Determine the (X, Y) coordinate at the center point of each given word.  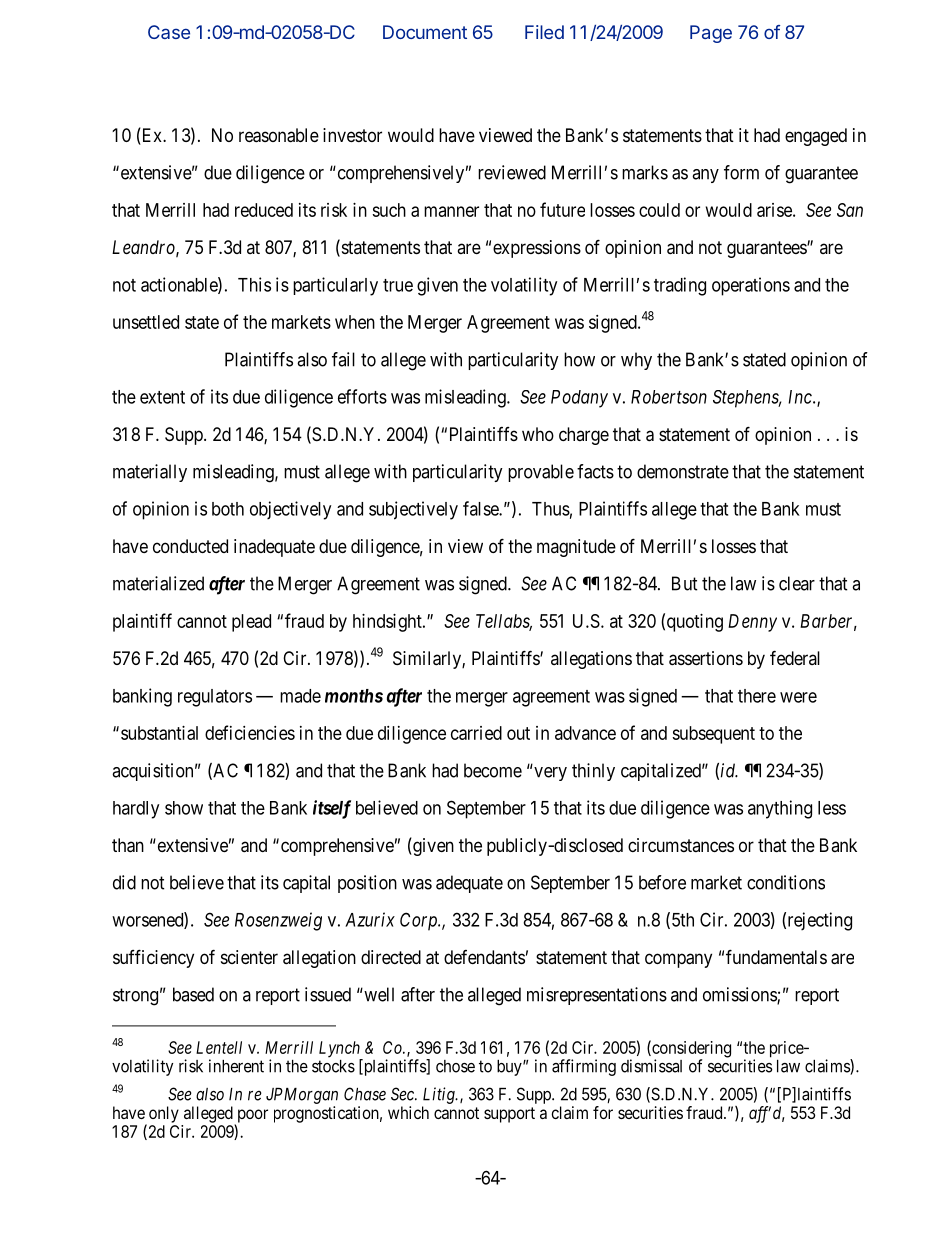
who (538, 434)
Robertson (669, 397)
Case (169, 32)
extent (162, 397)
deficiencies (250, 732)
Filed (544, 32)
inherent (236, 1066)
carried (476, 733)
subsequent (713, 735)
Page (711, 34)
